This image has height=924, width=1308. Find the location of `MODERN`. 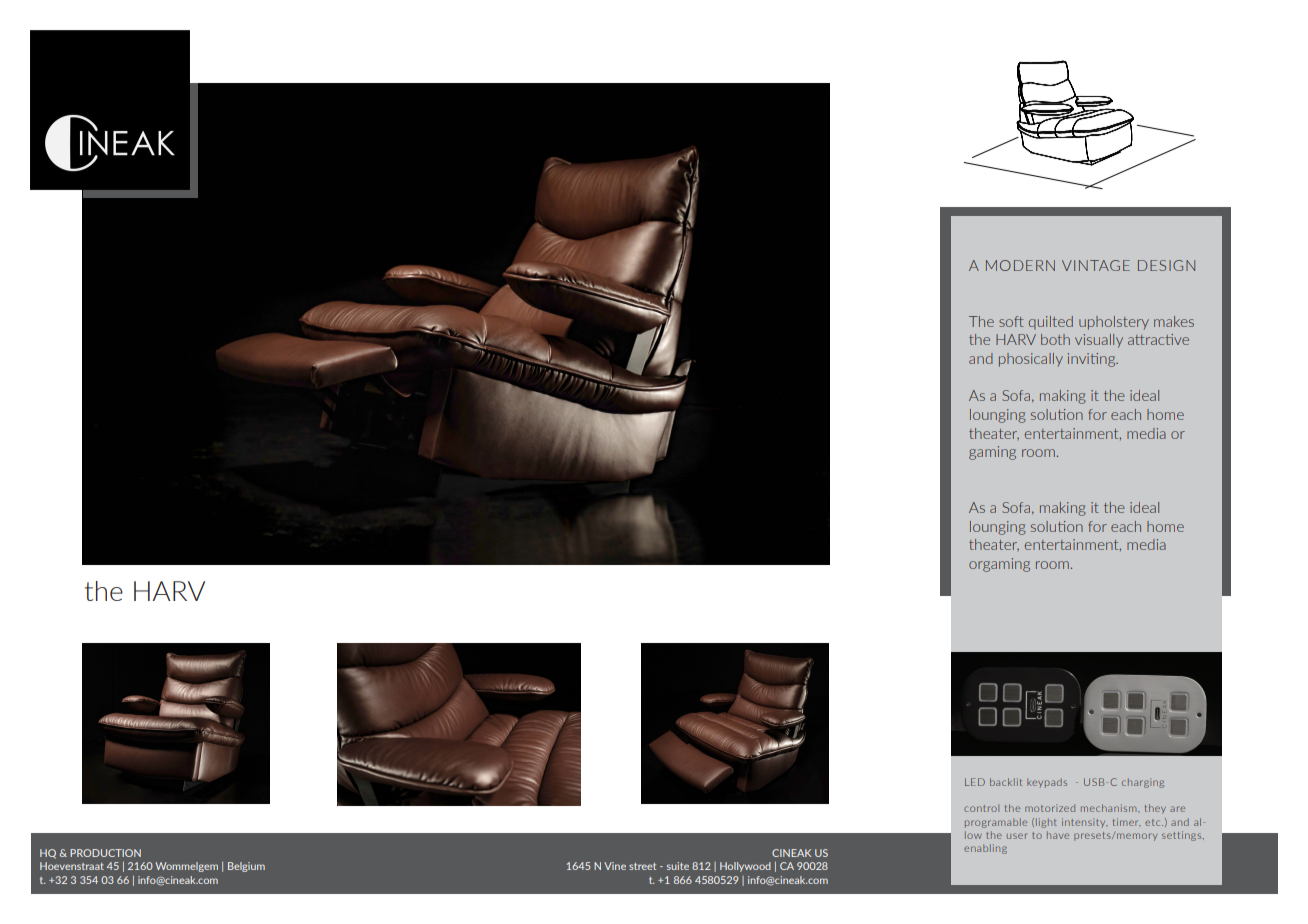

MODERN is located at coordinates (1020, 265).
